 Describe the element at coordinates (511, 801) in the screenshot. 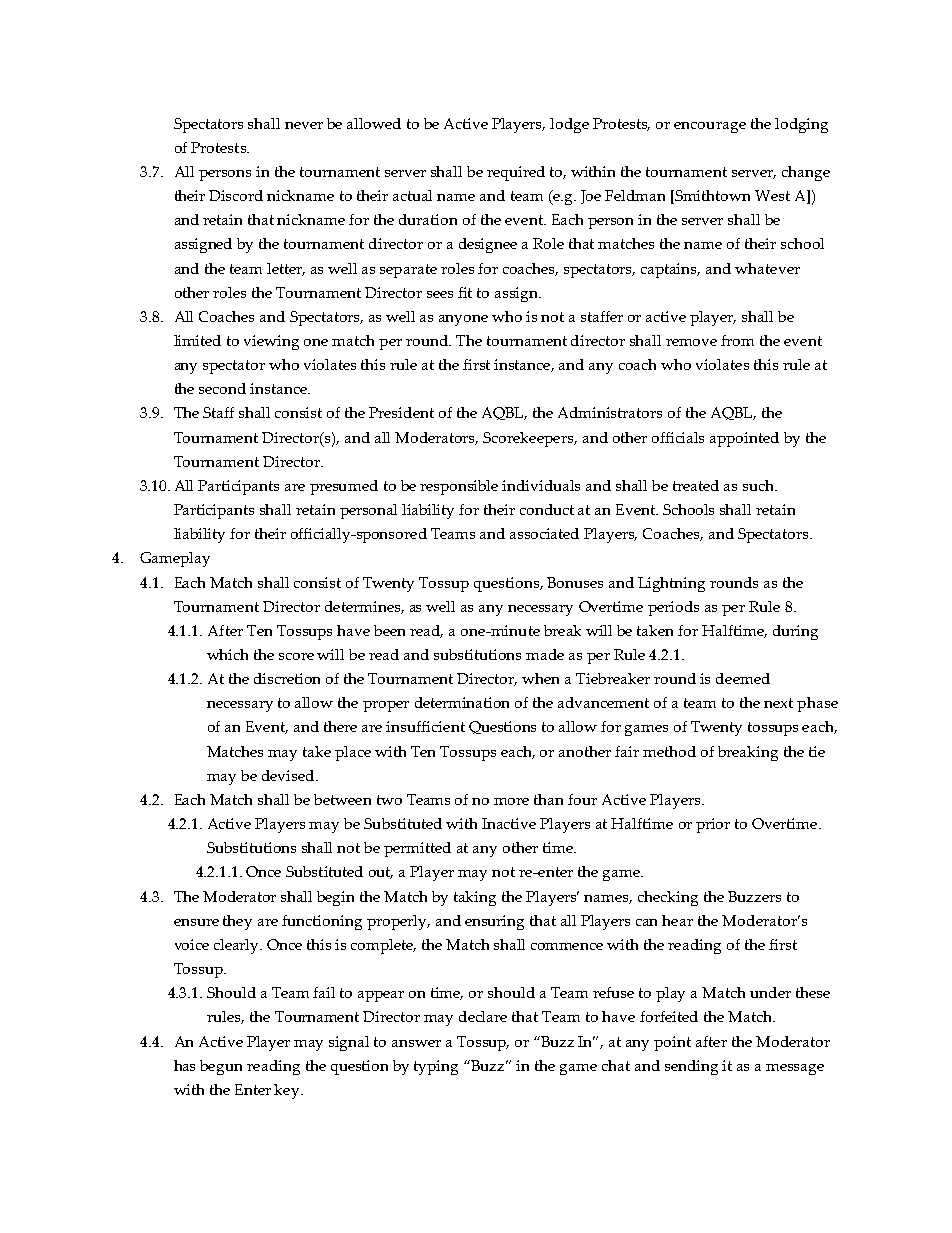

I see `more` at that location.
